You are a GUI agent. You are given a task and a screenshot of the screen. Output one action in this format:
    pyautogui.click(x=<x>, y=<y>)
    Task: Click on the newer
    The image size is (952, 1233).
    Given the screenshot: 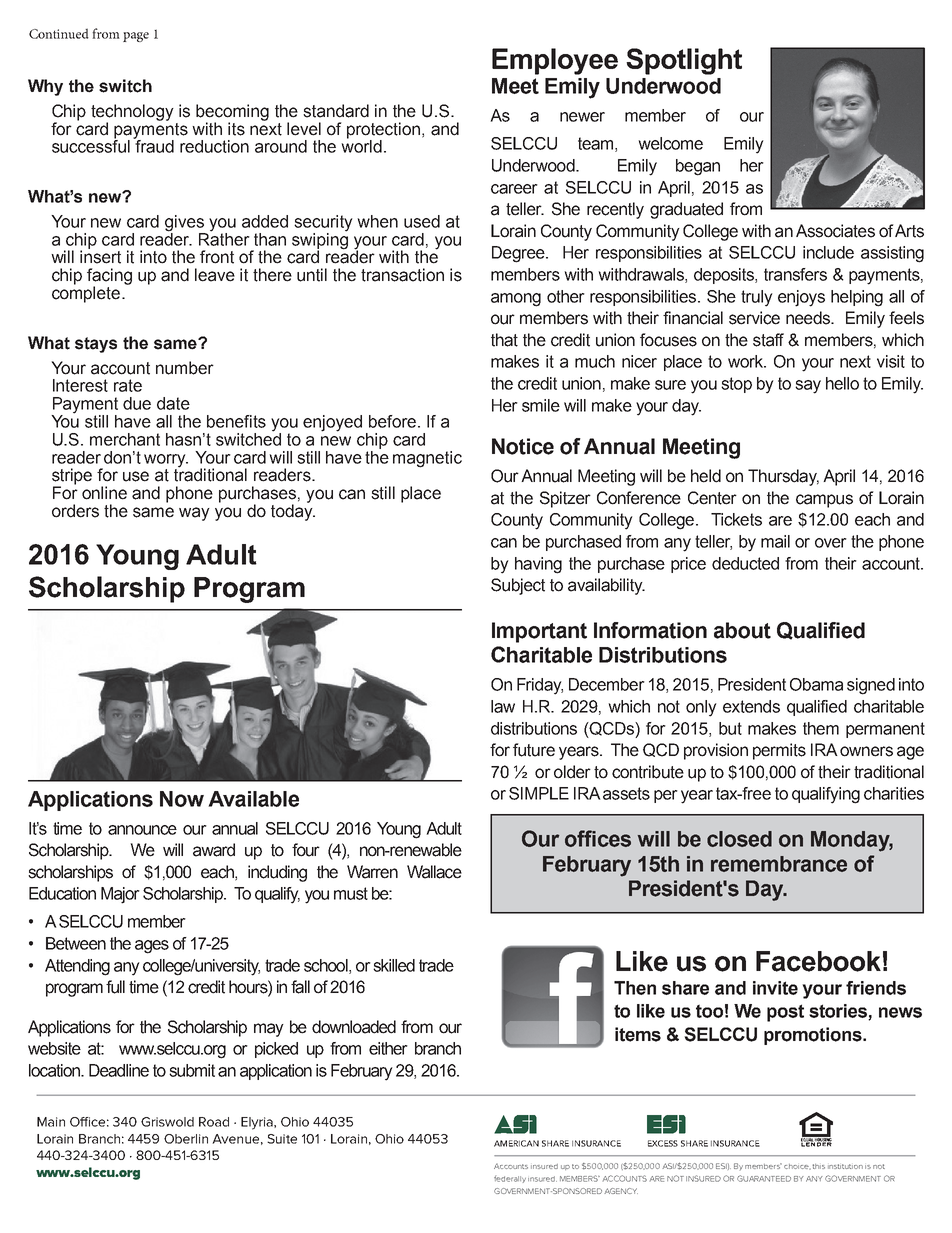 What is the action you would take?
    pyautogui.click(x=582, y=117)
